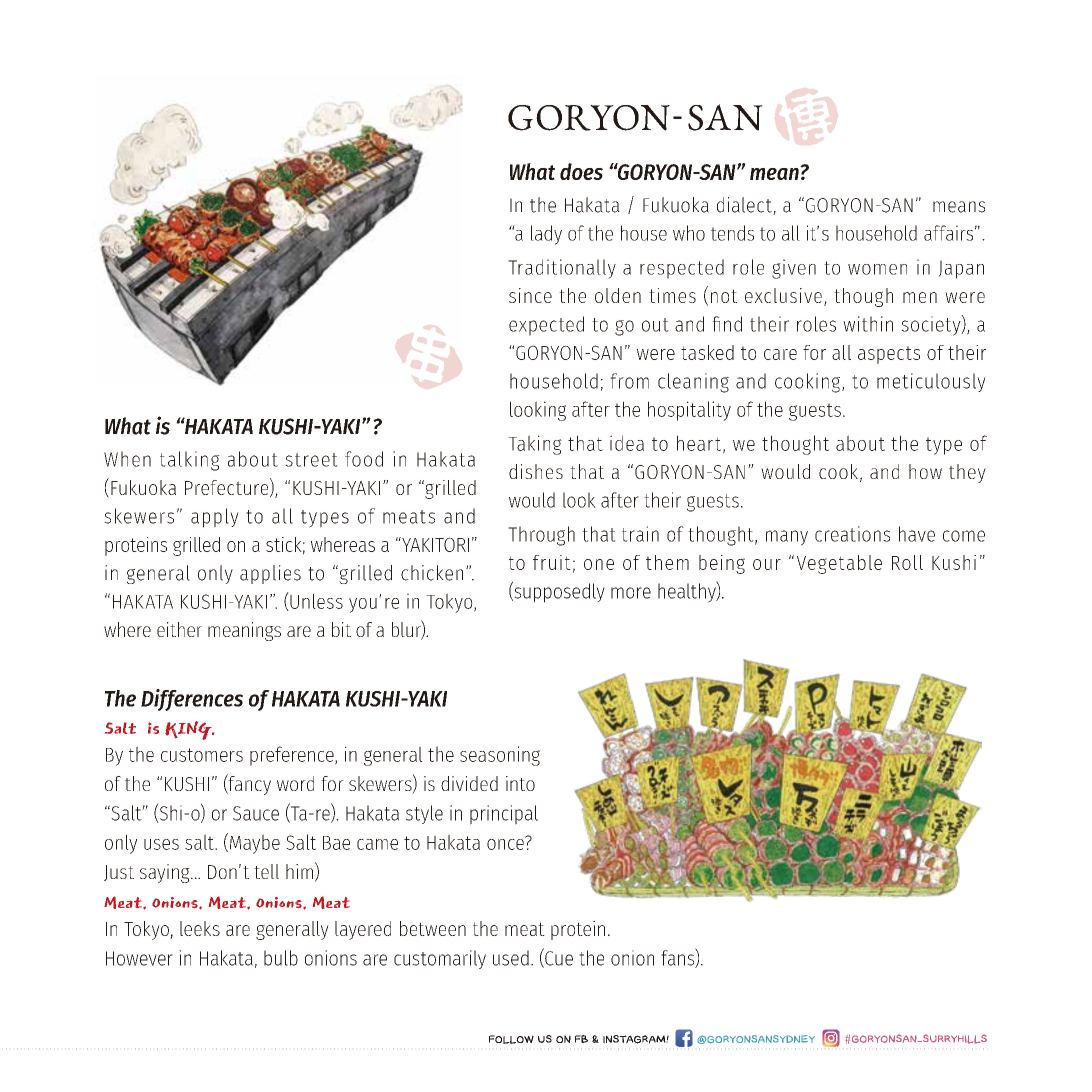 The width and height of the image is (1092, 1092). What do you see at coordinates (511, 1039) in the image?
I see `FOLLOW` at bounding box center [511, 1039].
